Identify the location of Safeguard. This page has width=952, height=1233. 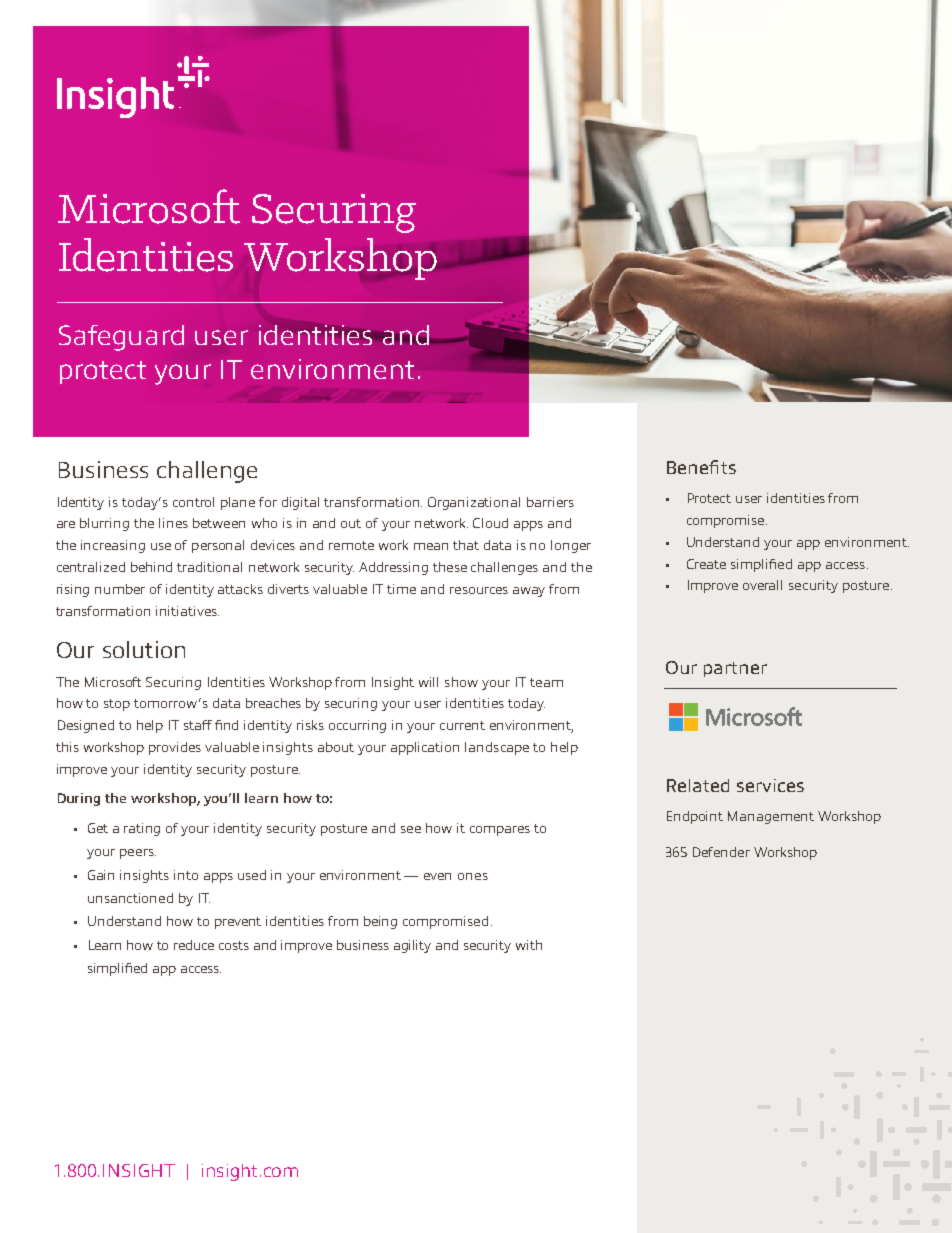
(121, 338).
